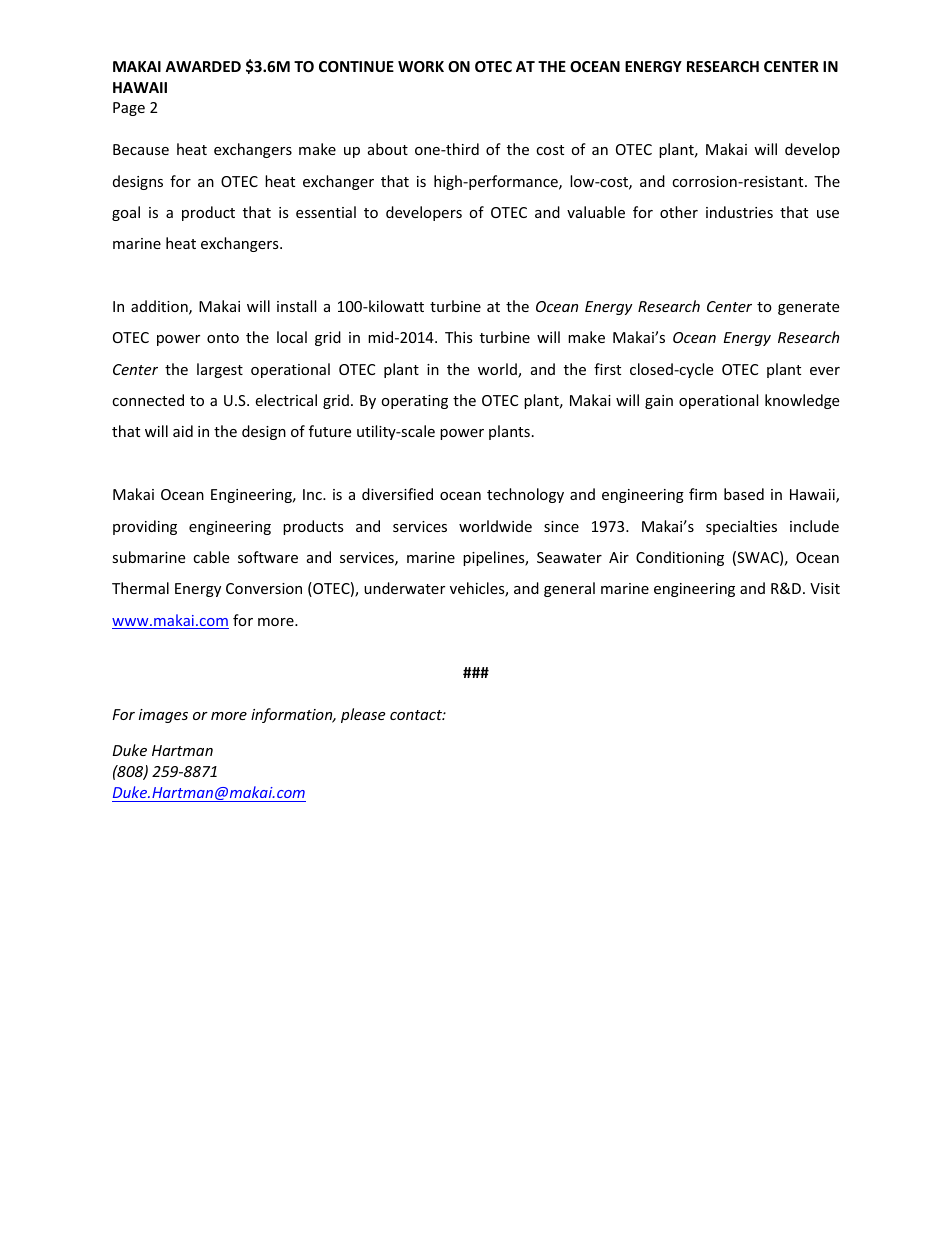 Image resolution: width=952 pixels, height=1233 pixels. Describe the element at coordinates (739, 212) in the image. I see `industries` at that location.
